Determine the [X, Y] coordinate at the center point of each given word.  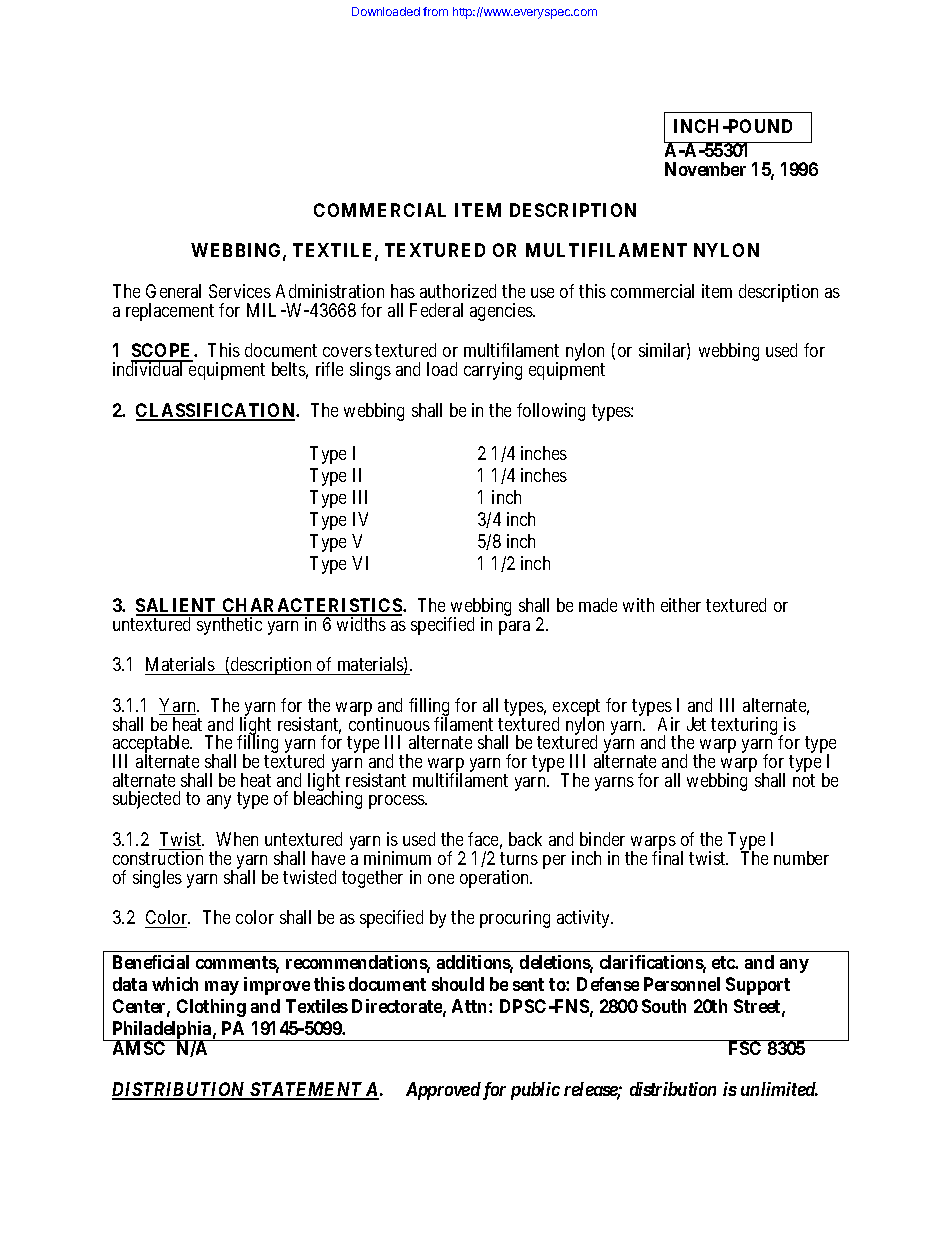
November [705, 169]
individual [150, 368]
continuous [389, 724]
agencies [502, 312]
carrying [493, 371]
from [435, 11]
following [551, 412]
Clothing [211, 1008]
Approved [443, 1091]
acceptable [152, 745]
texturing [746, 727]
